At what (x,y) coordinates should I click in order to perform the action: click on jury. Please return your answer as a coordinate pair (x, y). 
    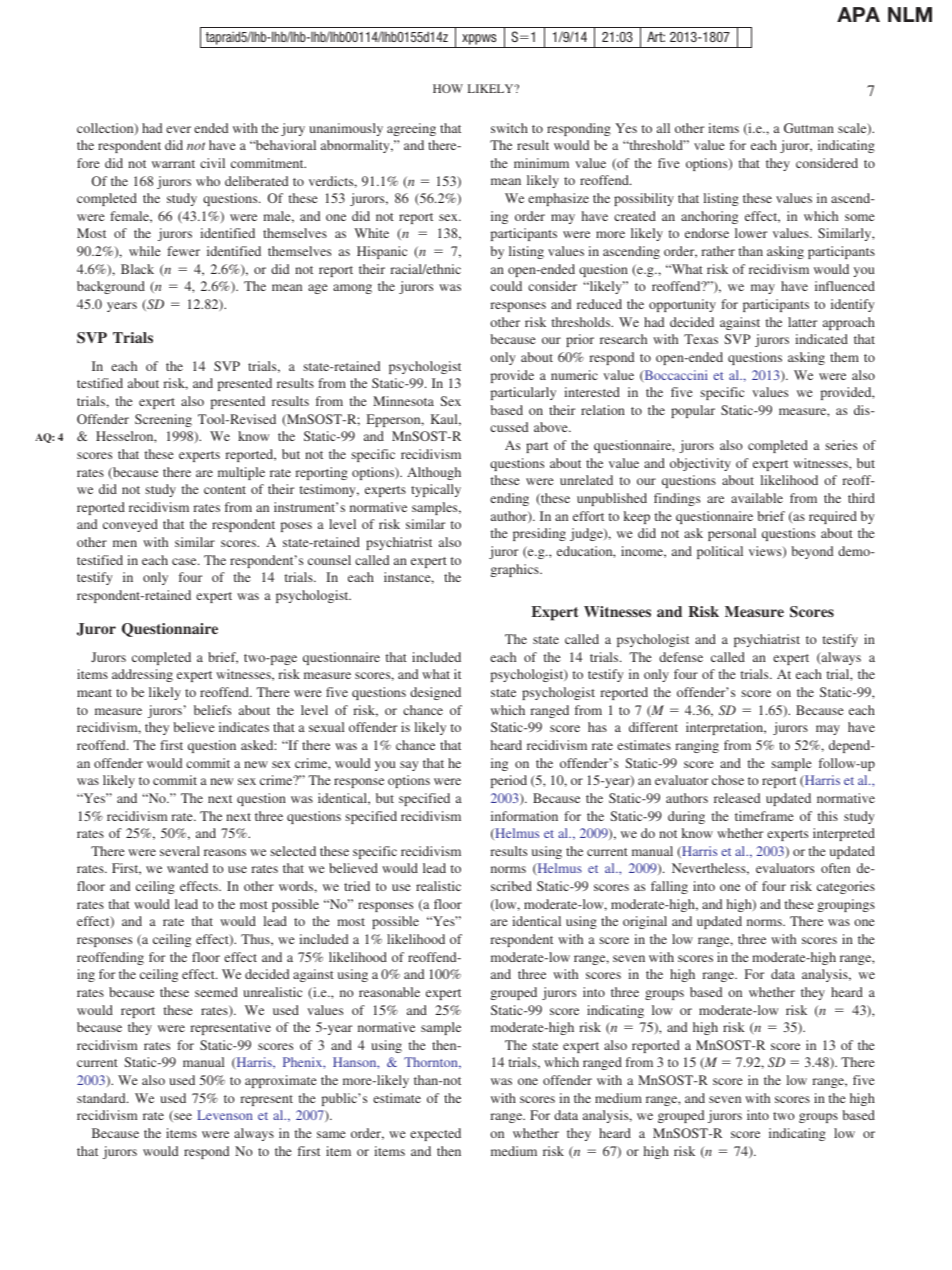
    Looking at the image, I should click on (293, 129).
